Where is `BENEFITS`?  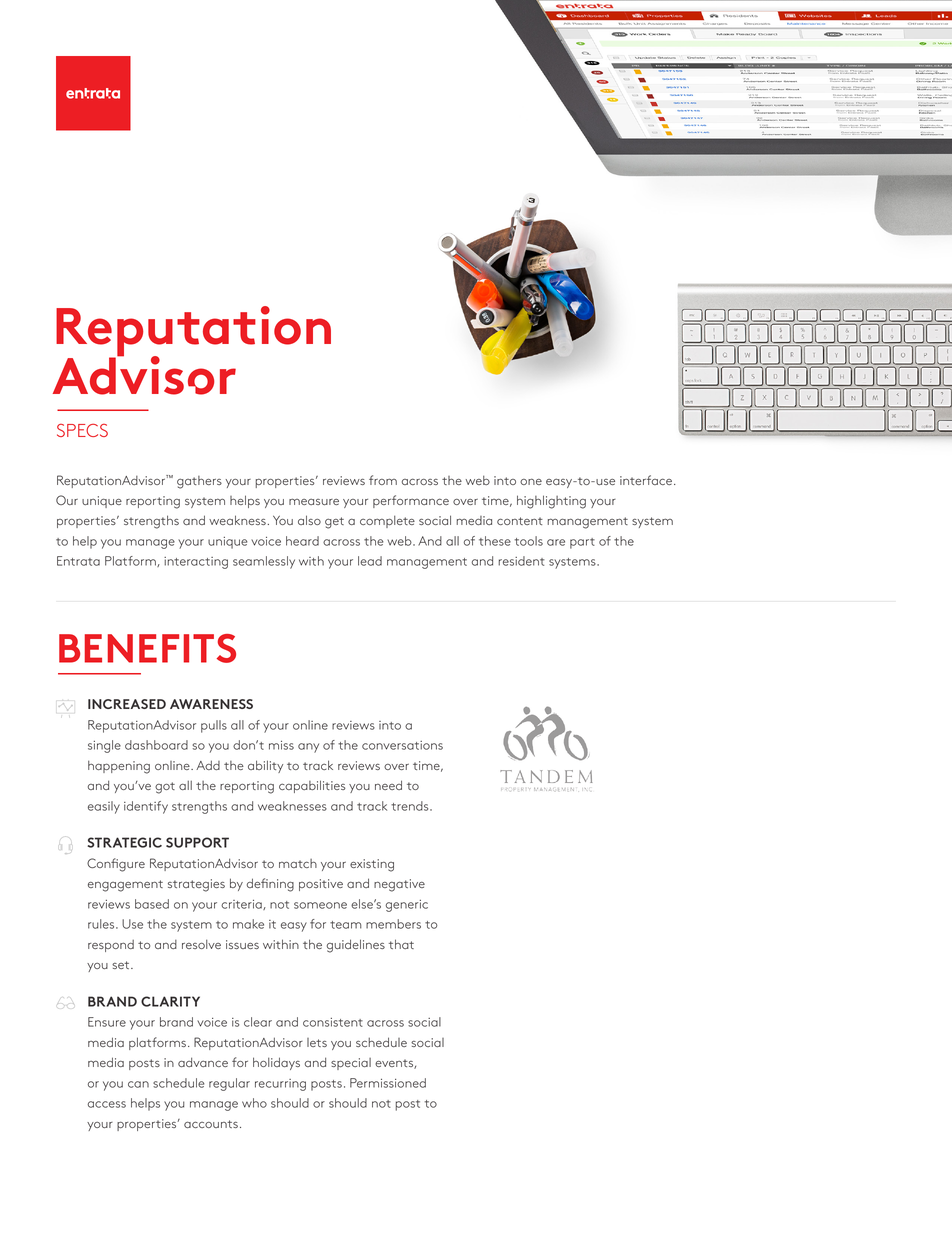
BENEFITS is located at coordinates (147, 648).
